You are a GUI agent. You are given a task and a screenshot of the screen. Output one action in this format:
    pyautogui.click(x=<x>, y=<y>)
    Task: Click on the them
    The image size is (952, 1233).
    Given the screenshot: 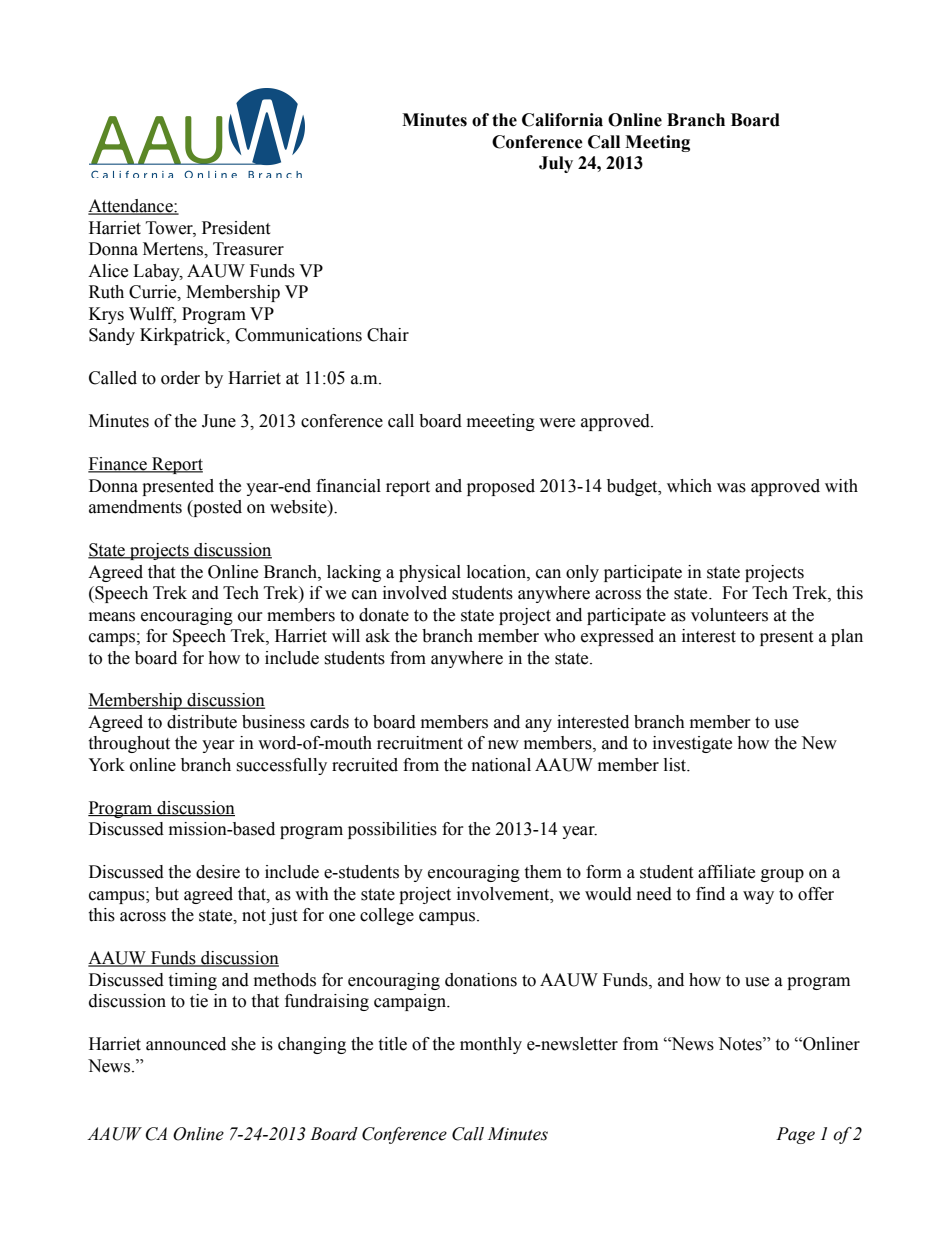 What is the action you would take?
    pyautogui.click(x=543, y=872)
